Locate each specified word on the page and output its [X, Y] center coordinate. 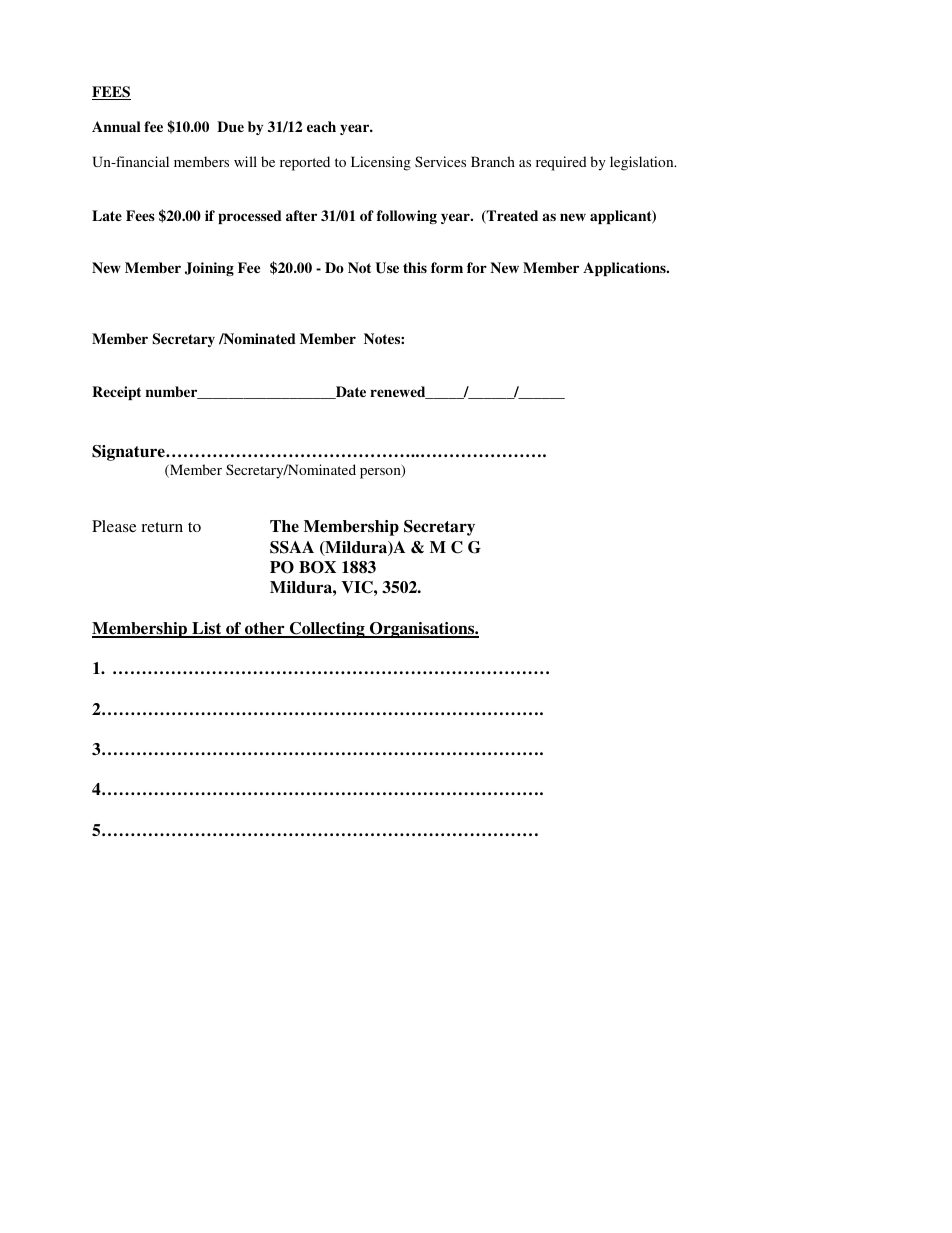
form [447, 267]
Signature [129, 453]
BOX [317, 567]
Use [387, 268]
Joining [209, 269]
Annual [116, 126]
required [561, 163]
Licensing [381, 163]
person [381, 472]
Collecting [327, 630]
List [207, 629]
